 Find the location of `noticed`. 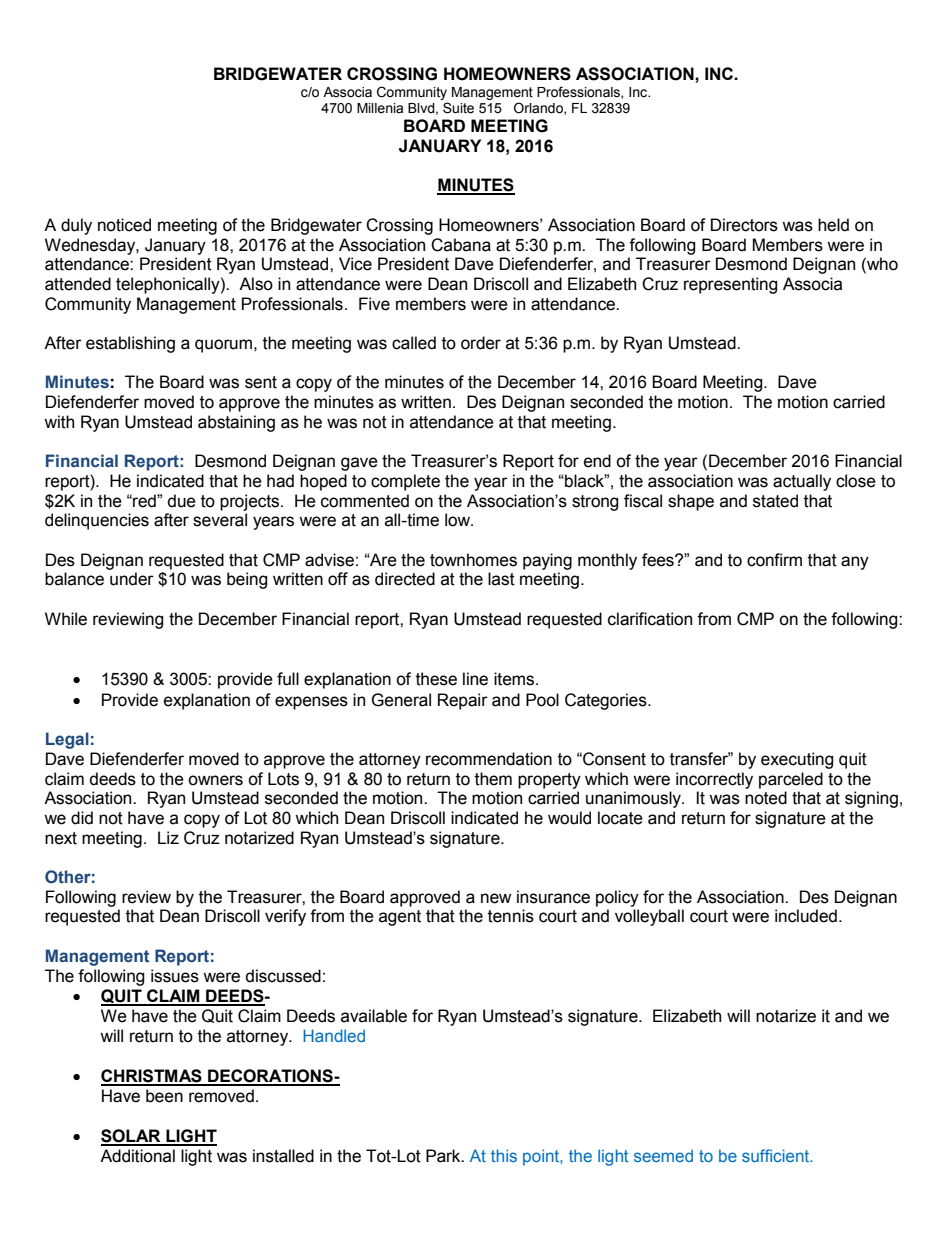

noticed is located at coordinates (124, 225).
